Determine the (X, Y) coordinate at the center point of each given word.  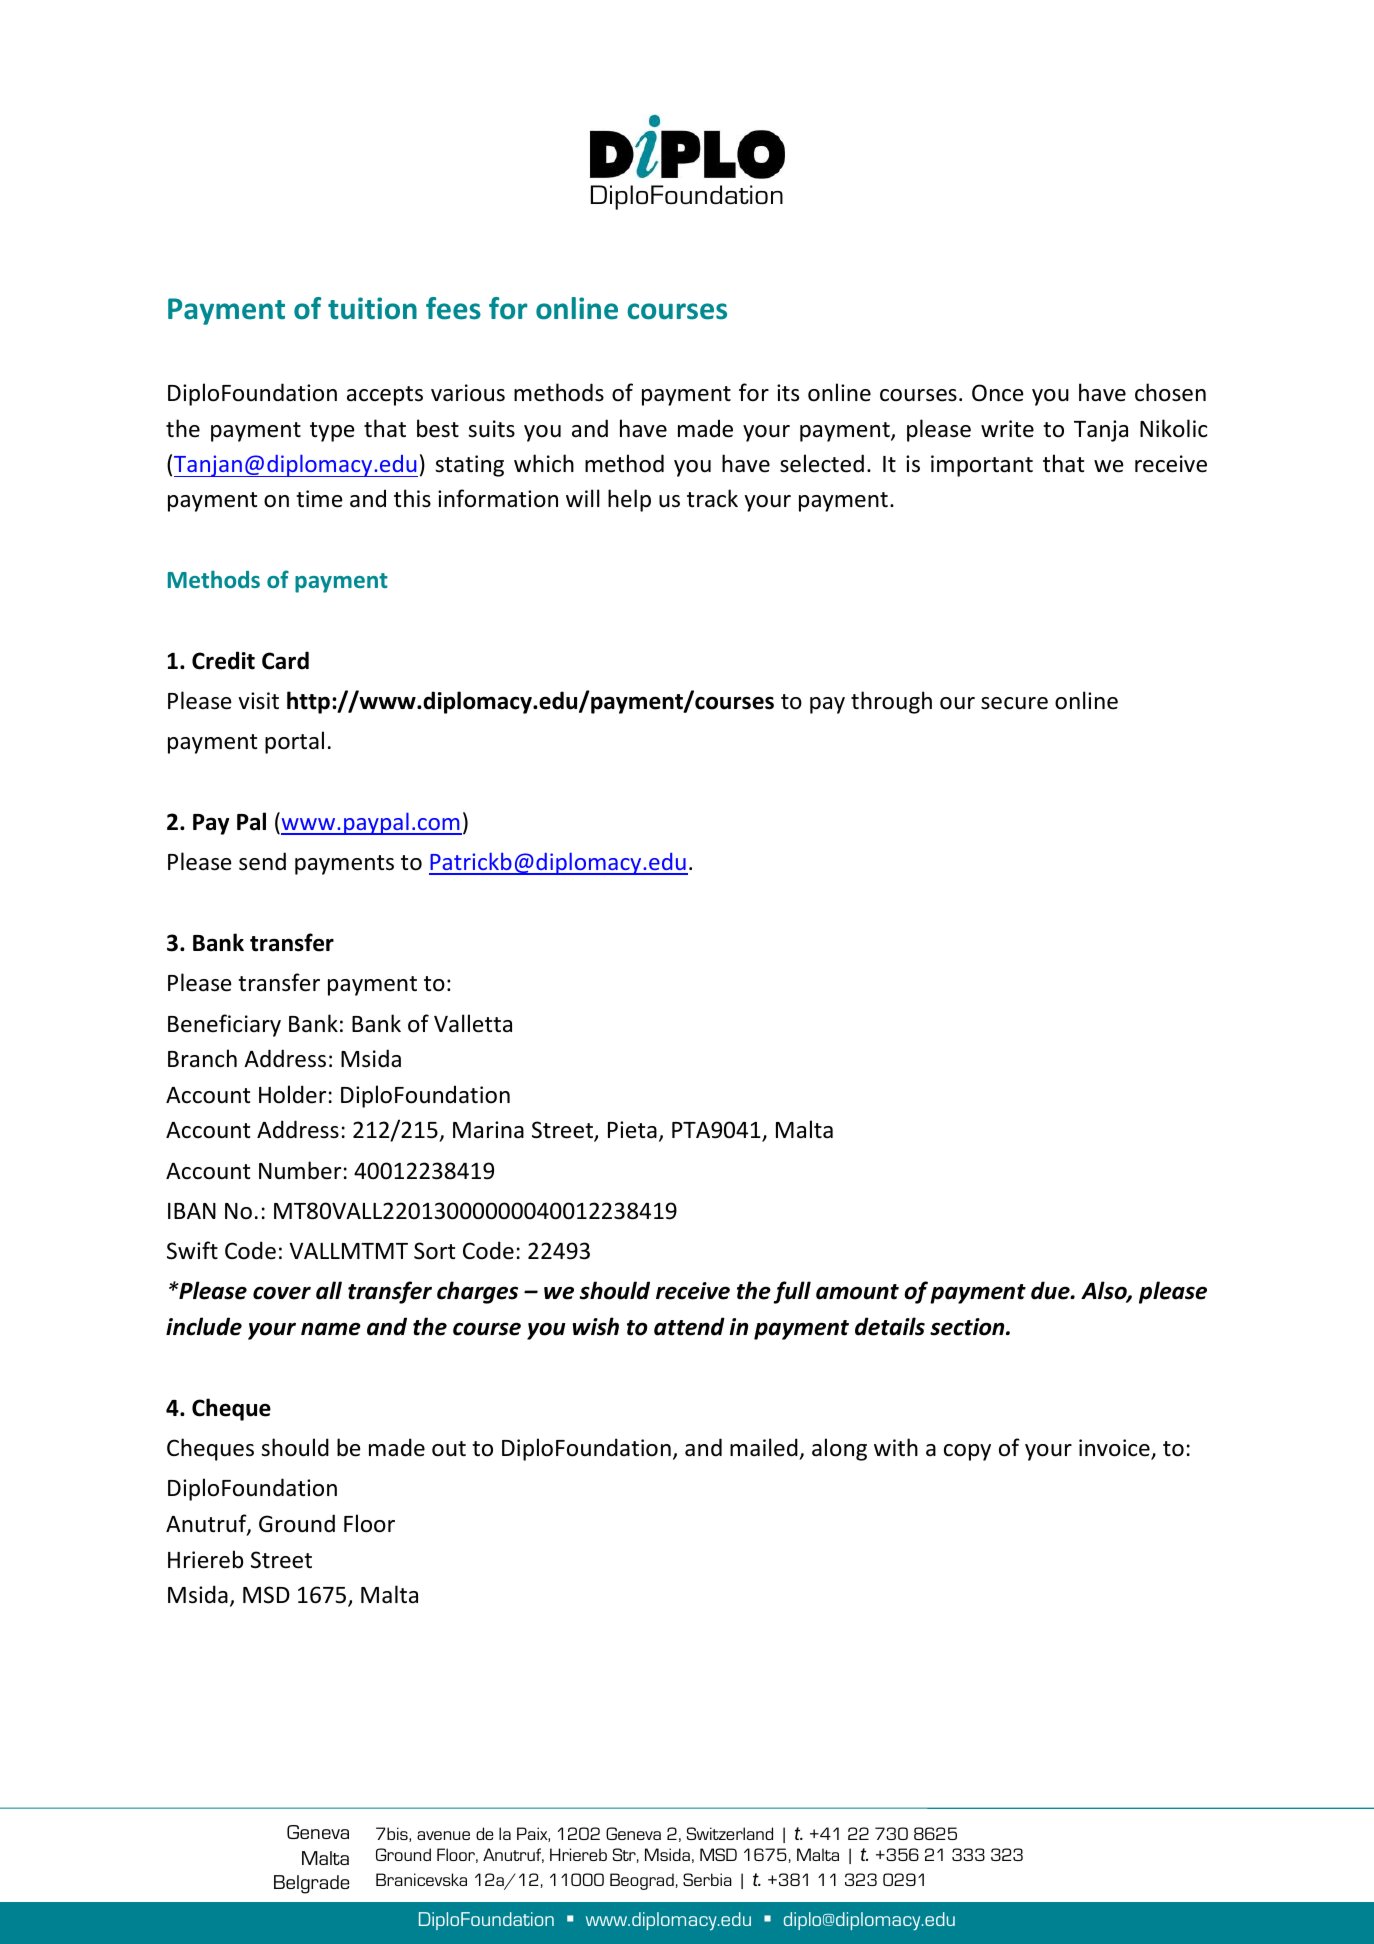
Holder (292, 1094)
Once (998, 393)
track (712, 498)
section (968, 1327)
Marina (488, 1129)
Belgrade (311, 1884)
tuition (372, 308)
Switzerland (730, 1833)
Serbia (707, 1879)
